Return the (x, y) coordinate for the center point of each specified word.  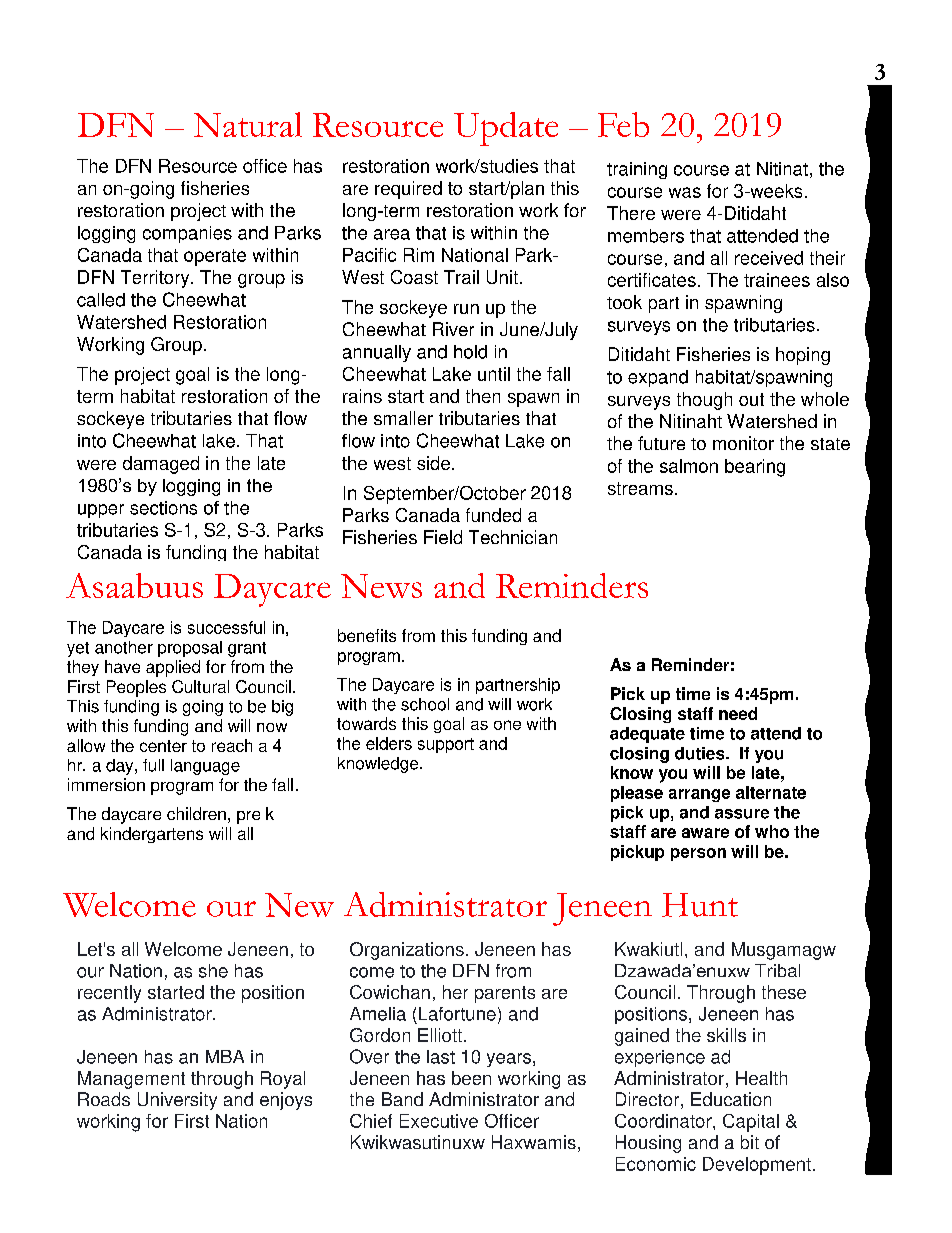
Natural (248, 124)
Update (506, 129)
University (177, 1101)
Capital (751, 1123)
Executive (439, 1121)
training (637, 170)
